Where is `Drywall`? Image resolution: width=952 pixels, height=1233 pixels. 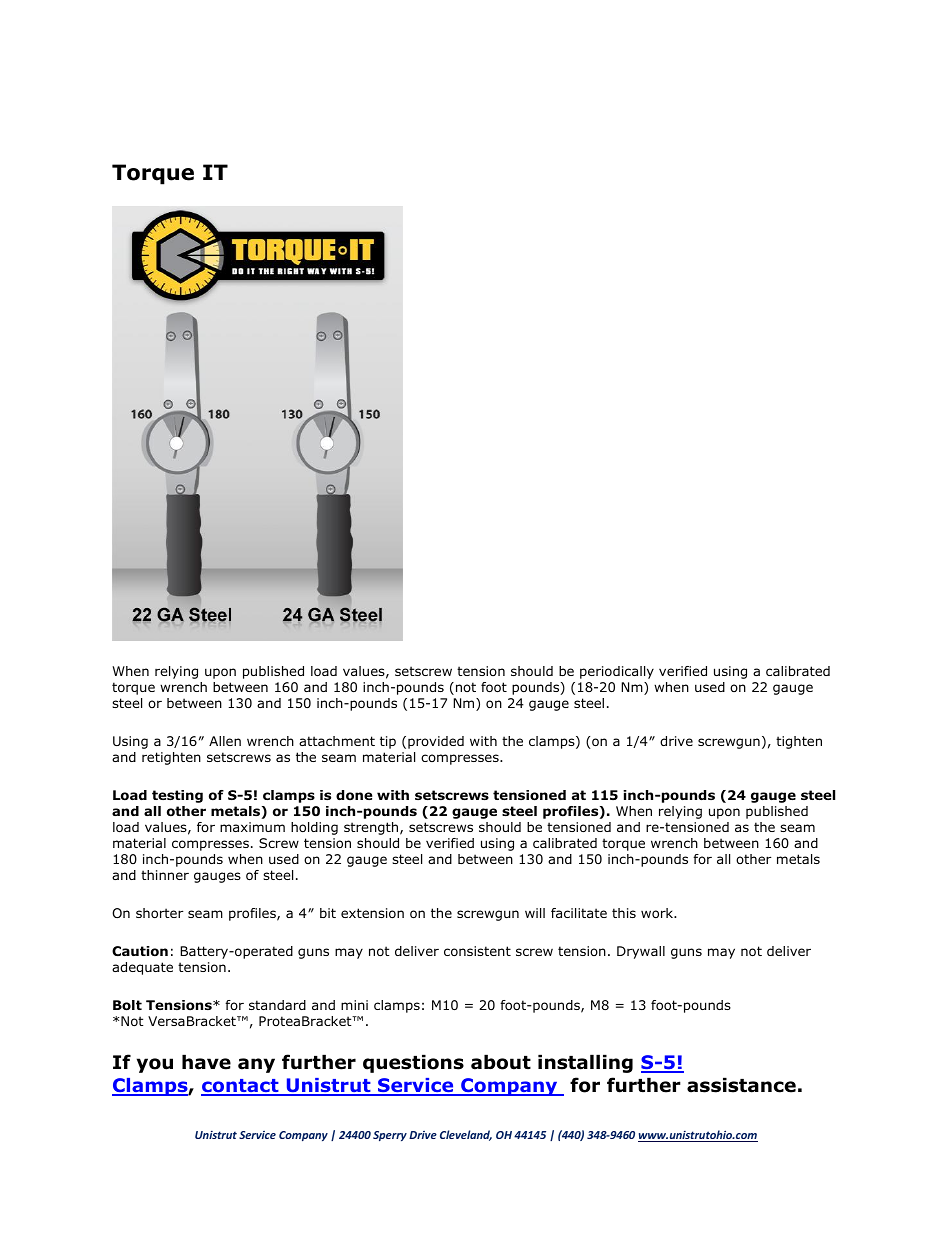
Drywall is located at coordinates (641, 952).
